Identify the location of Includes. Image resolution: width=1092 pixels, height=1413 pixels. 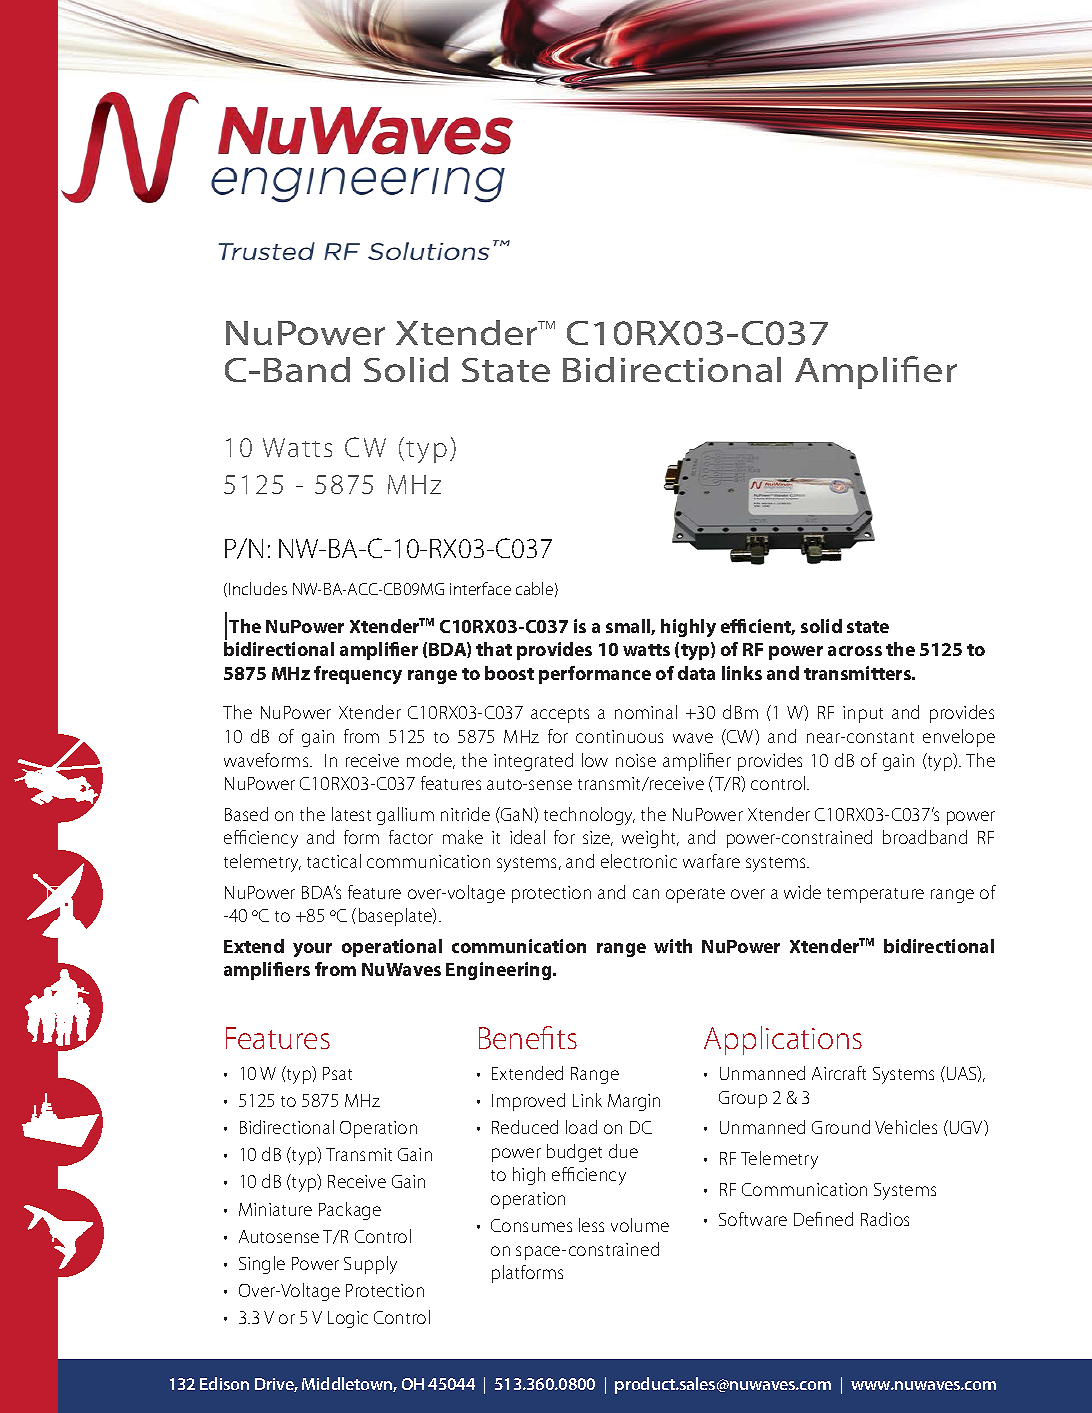
(258, 588).
